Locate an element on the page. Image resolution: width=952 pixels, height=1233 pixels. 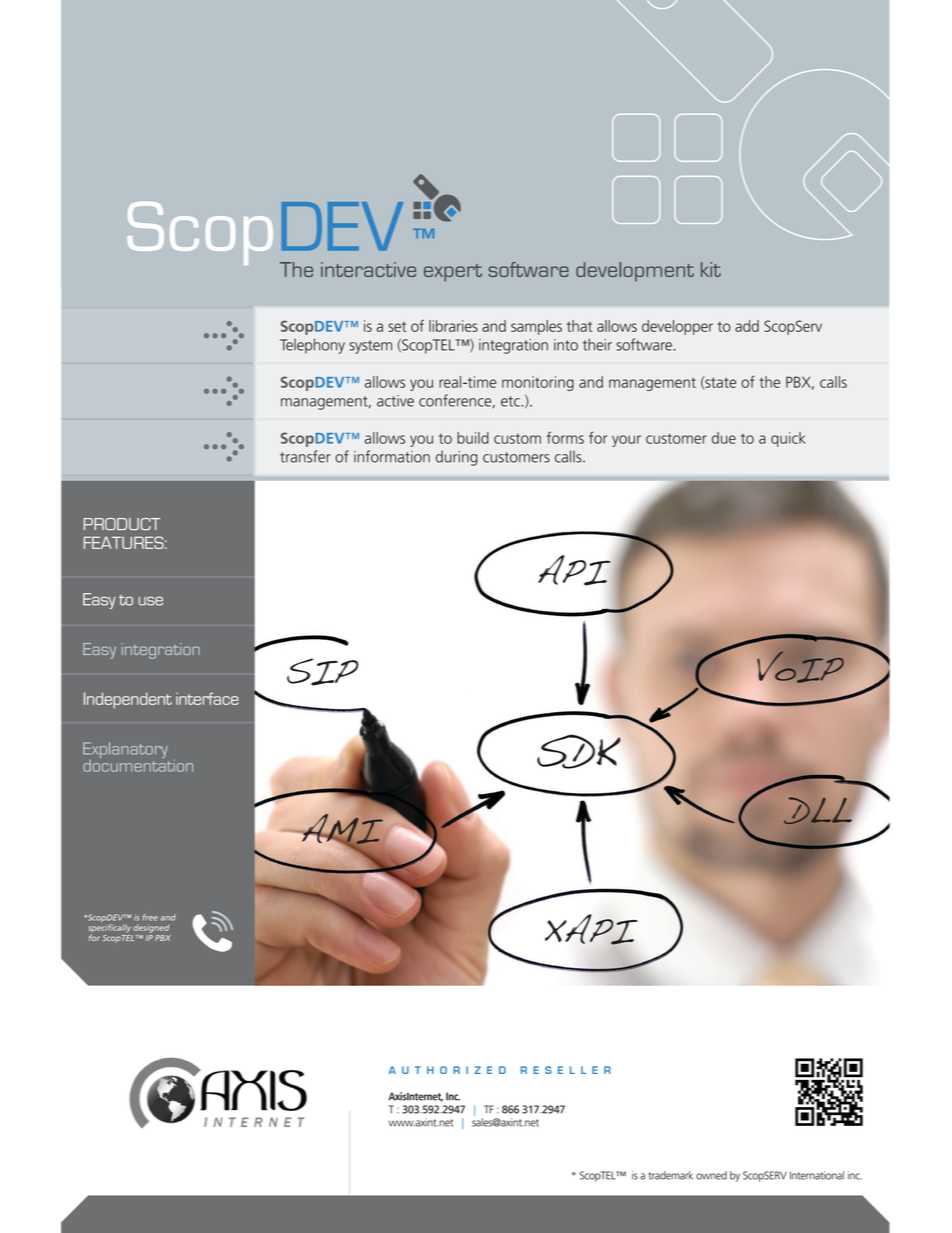
trademark is located at coordinates (671, 1175).
